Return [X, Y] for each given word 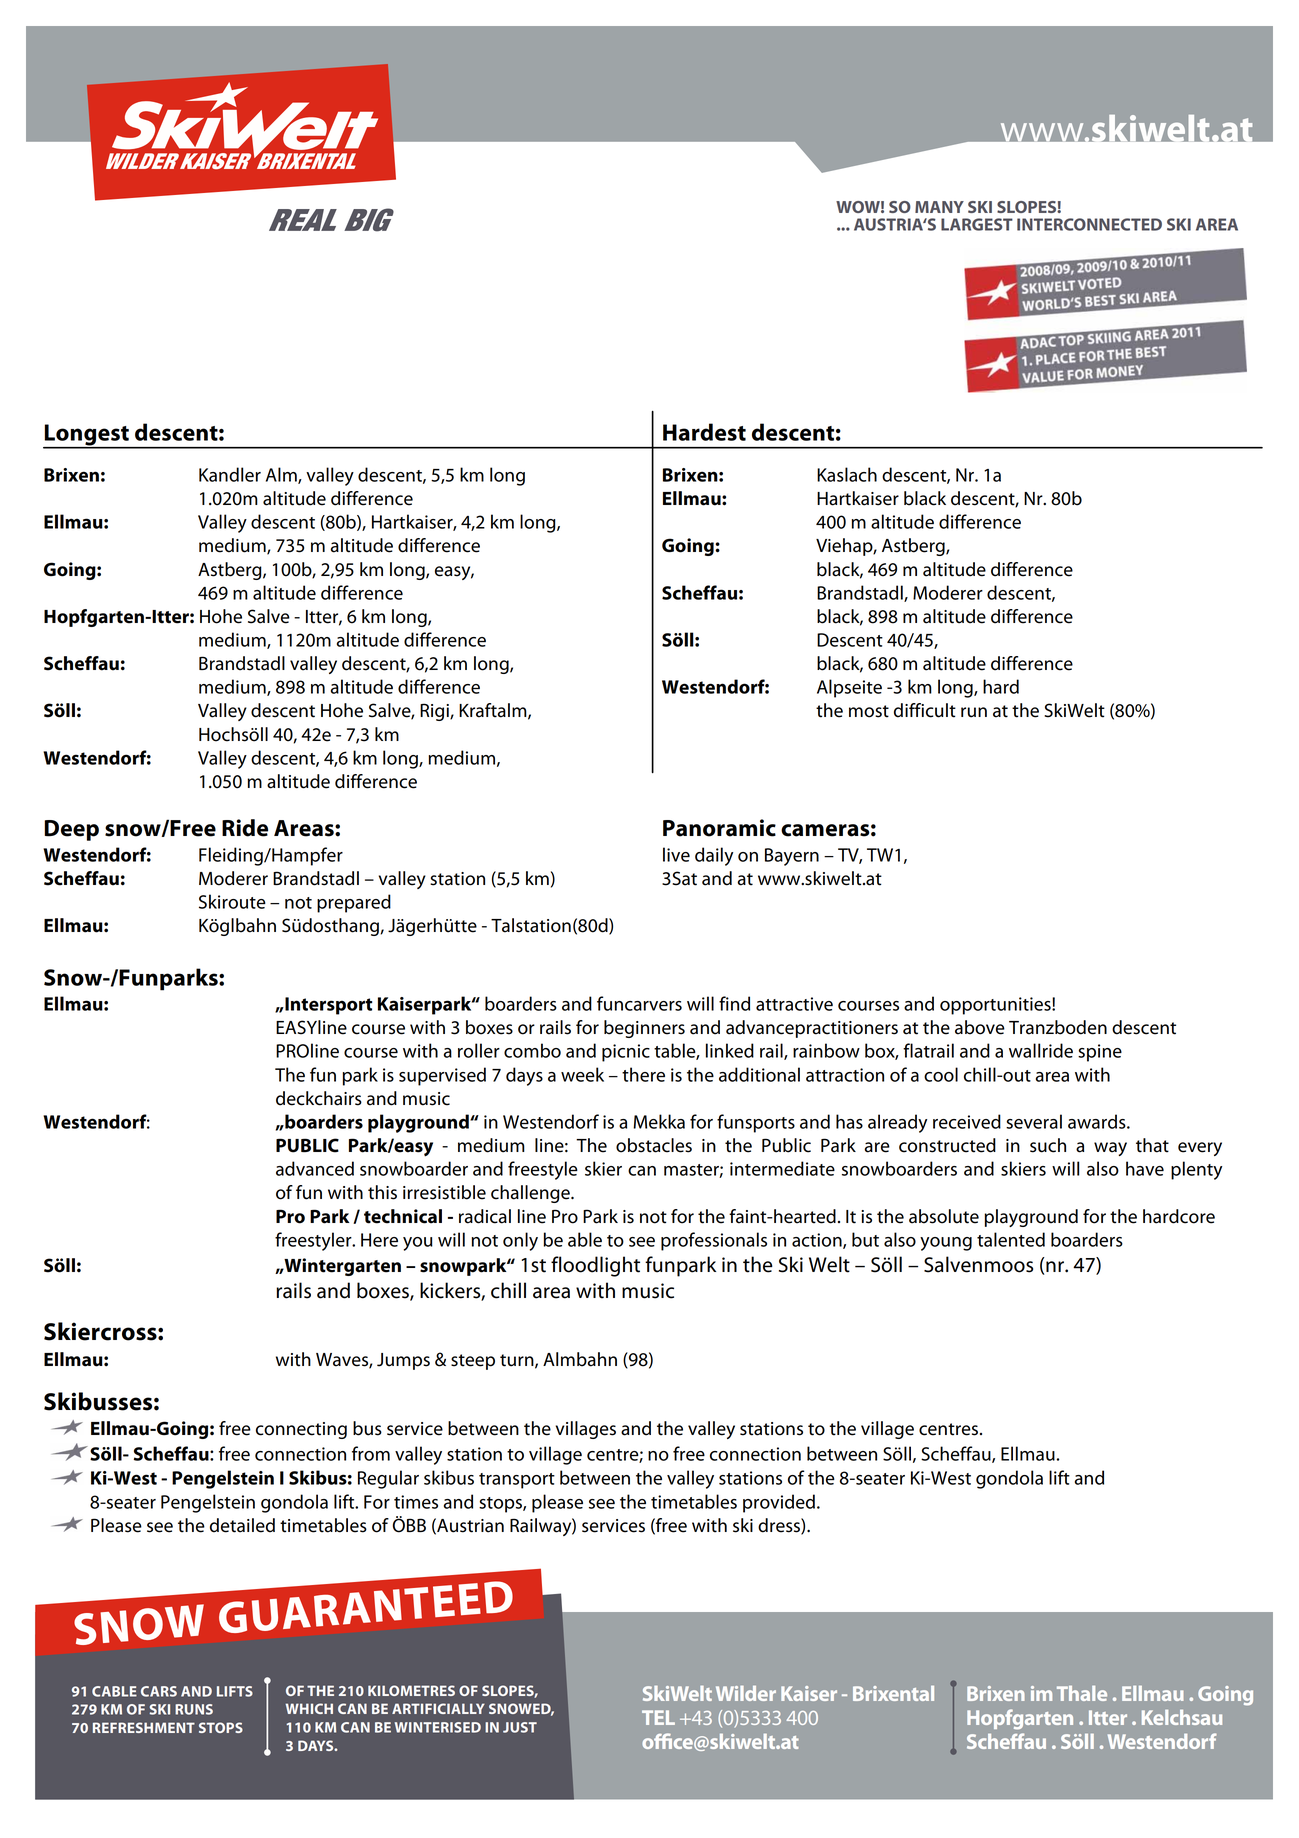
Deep [71, 830]
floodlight [595, 1266]
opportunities [996, 1006]
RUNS [194, 1709]
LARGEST [977, 224]
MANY [939, 207]
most [869, 711]
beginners [644, 1029]
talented [1011, 1239]
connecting [301, 1430]
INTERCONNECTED [1089, 224]
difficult [925, 710]
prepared [354, 903]
